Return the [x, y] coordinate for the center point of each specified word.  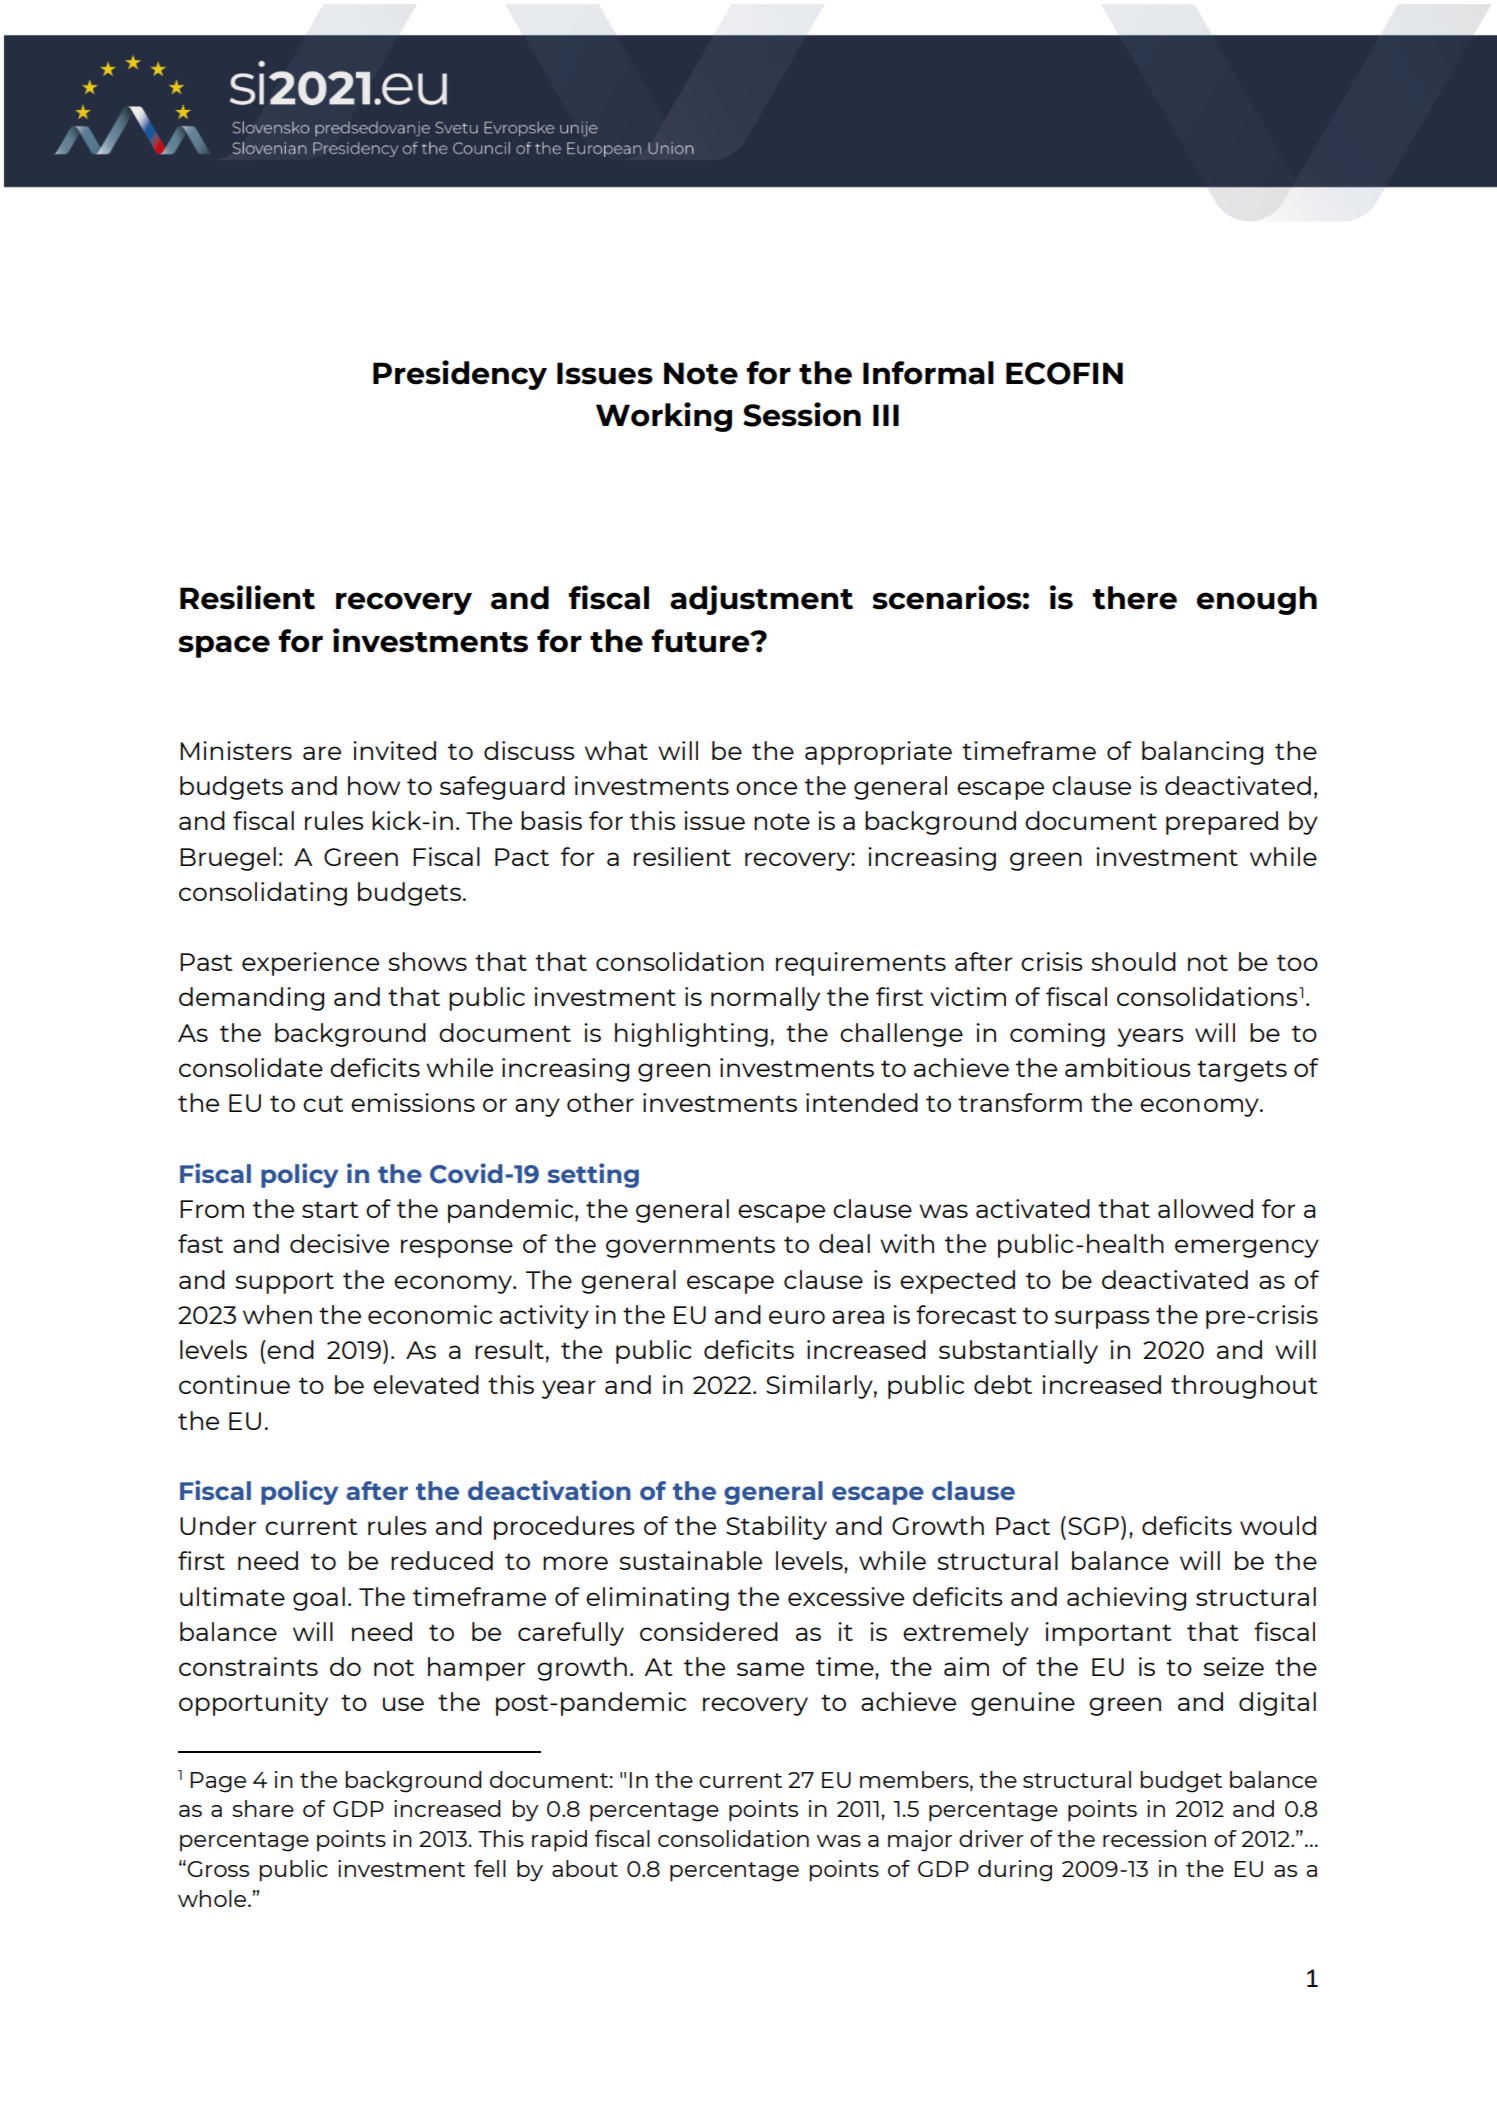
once [766, 788]
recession [1154, 1838]
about [585, 1868]
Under [218, 1525]
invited [394, 750]
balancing [1202, 753]
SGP [1093, 1526]
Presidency [460, 375]
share [263, 1808]
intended [862, 1102]
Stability [776, 1528]
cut [323, 1103]
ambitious [1128, 1067]
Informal [928, 373]
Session [802, 414]
